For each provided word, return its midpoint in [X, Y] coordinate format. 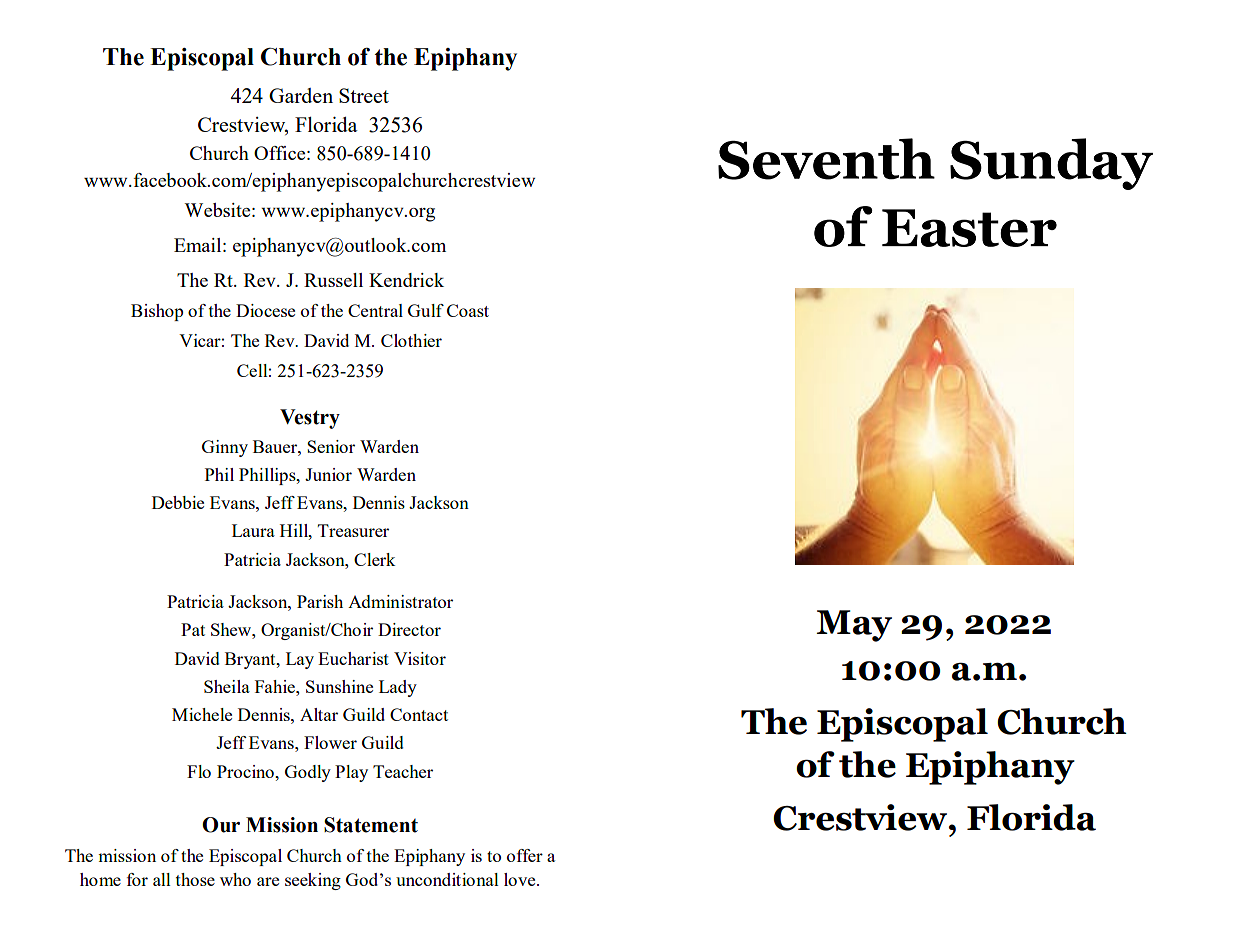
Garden [301, 95]
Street [364, 95]
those [195, 879]
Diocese [265, 310]
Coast [468, 310]
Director [409, 629]
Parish [320, 601]
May [854, 626]
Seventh [826, 159]
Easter [969, 228]
